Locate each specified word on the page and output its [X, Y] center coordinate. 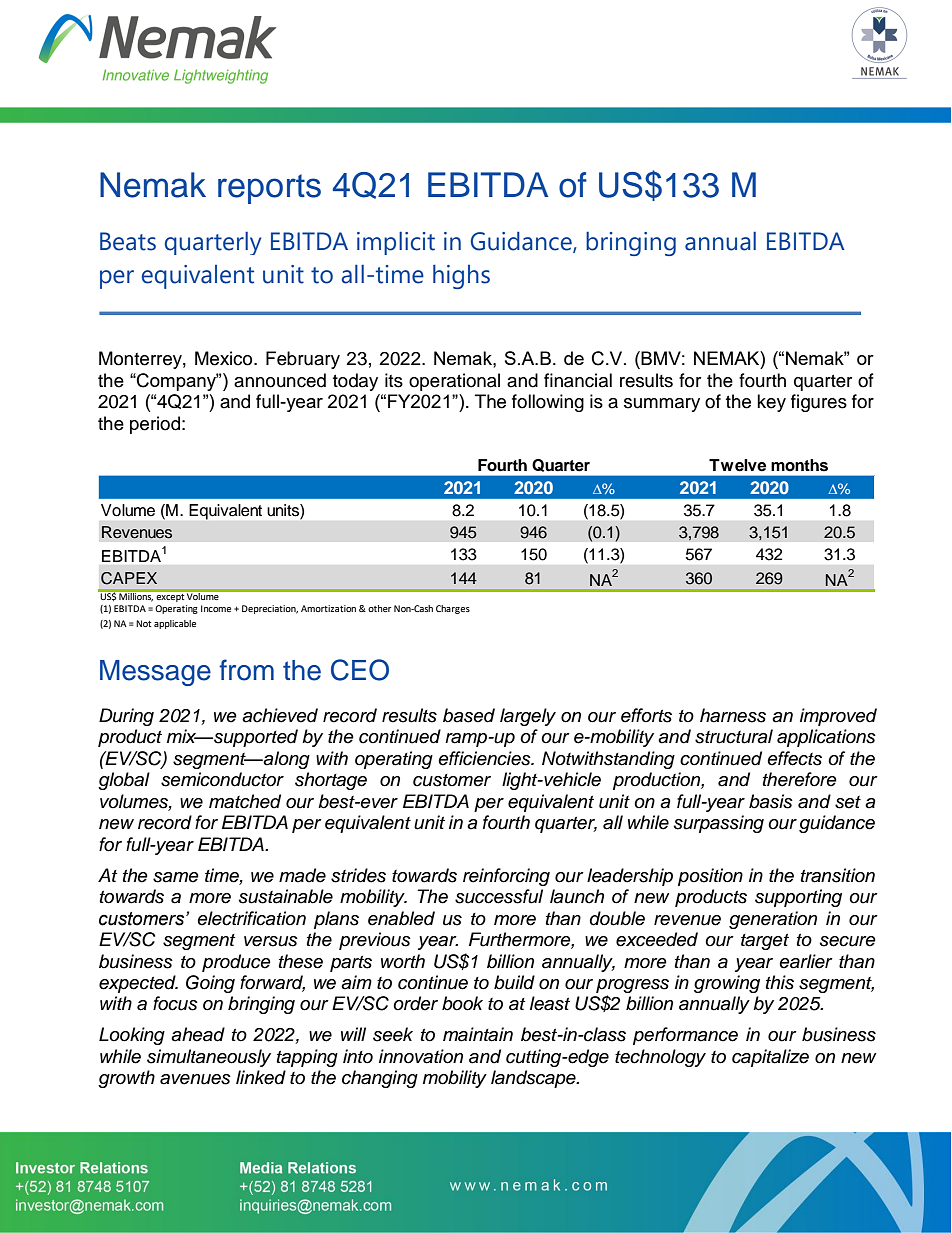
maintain [478, 1034]
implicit [396, 243]
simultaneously [209, 1058]
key [771, 403]
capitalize [770, 1058]
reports [269, 189]
